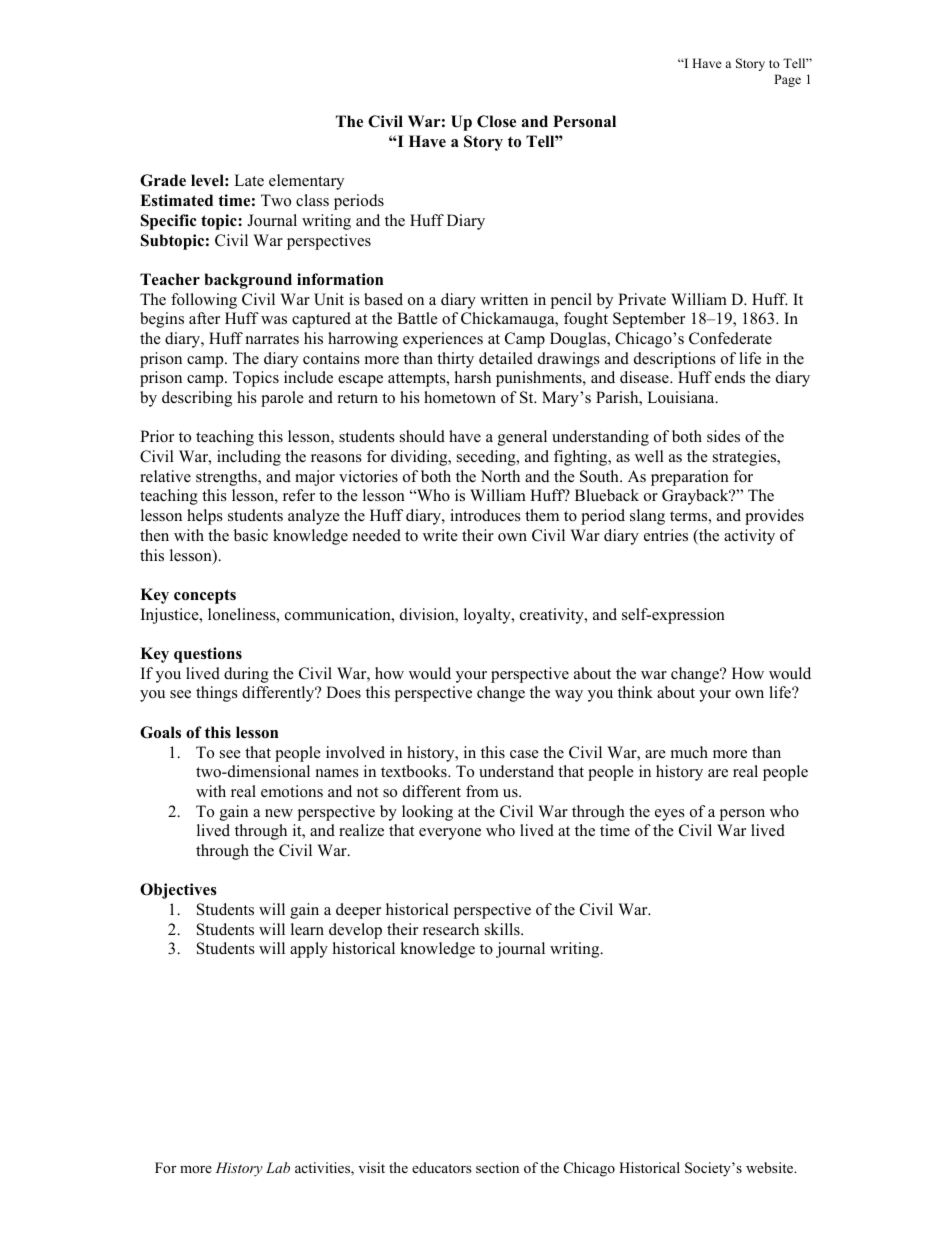  Describe the element at coordinates (496, 121) in the page. I see `Close` at that location.
